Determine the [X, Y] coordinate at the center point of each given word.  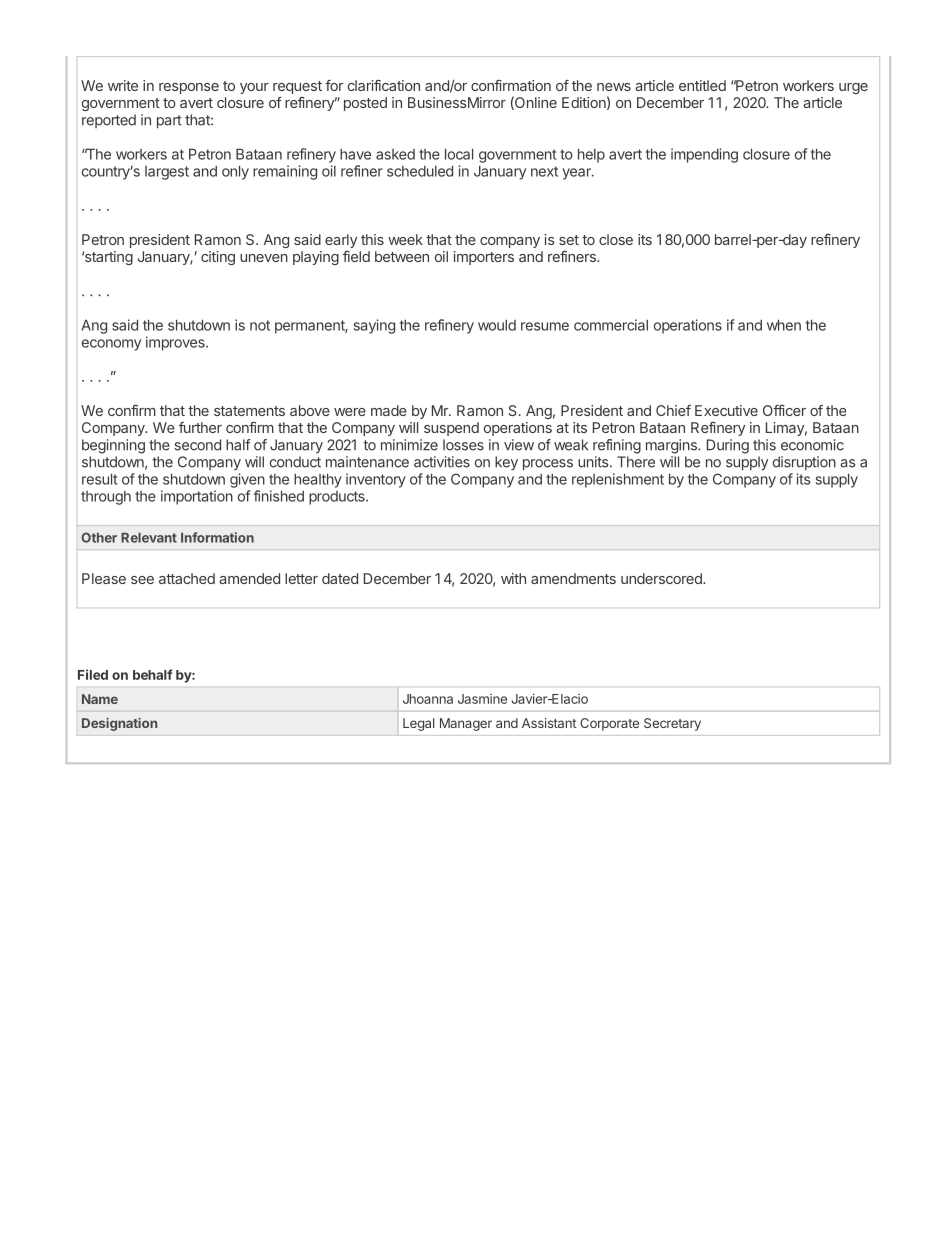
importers [484, 258]
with [513, 578]
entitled [702, 85]
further [200, 427]
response [189, 88]
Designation [119, 724]
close [616, 239]
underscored [662, 578]
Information [217, 537]
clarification [384, 85]
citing [218, 258]
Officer [784, 410]
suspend [451, 429]
